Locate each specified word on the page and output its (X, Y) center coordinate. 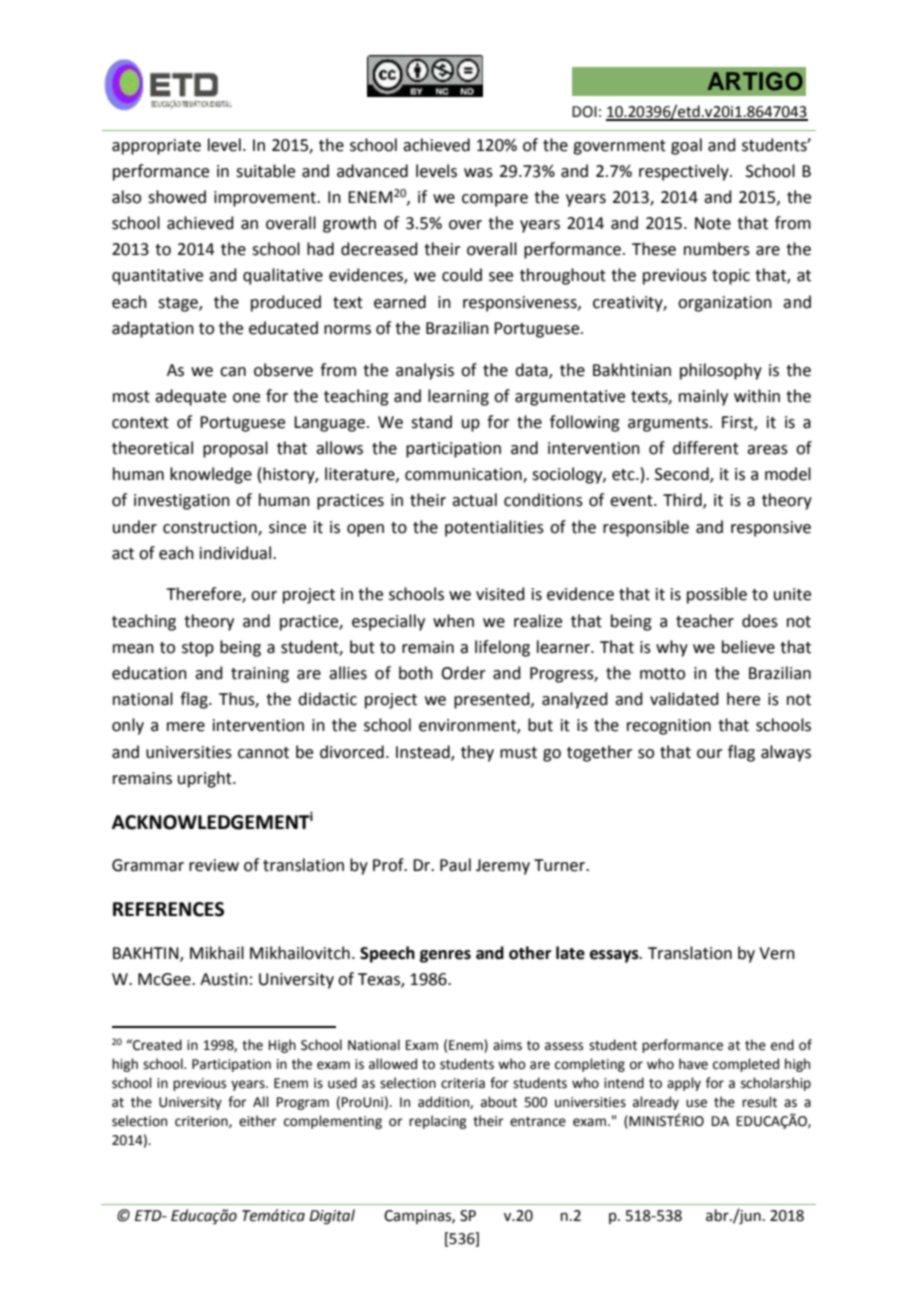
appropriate (156, 147)
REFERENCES (168, 909)
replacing (437, 1122)
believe (748, 647)
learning (458, 397)
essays (615, 956)
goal (686, 146)
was (478, 173)
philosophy (721, 371)
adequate (190, 397)
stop (198, 649)
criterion (202, 1122)
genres (445, 956)
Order (463, 673)
